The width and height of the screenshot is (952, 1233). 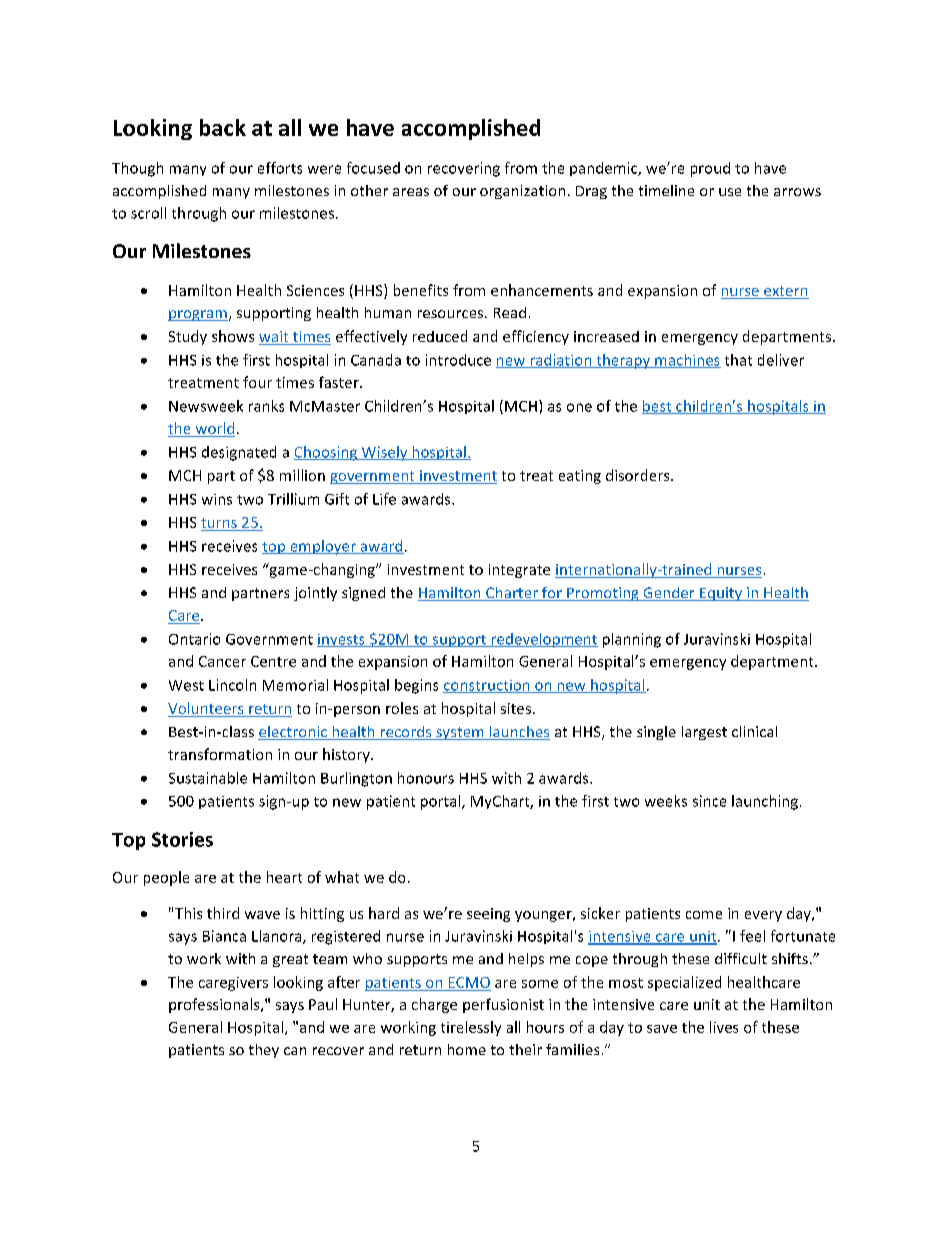 I want to click on introduce, so click(x=458, y=360).
